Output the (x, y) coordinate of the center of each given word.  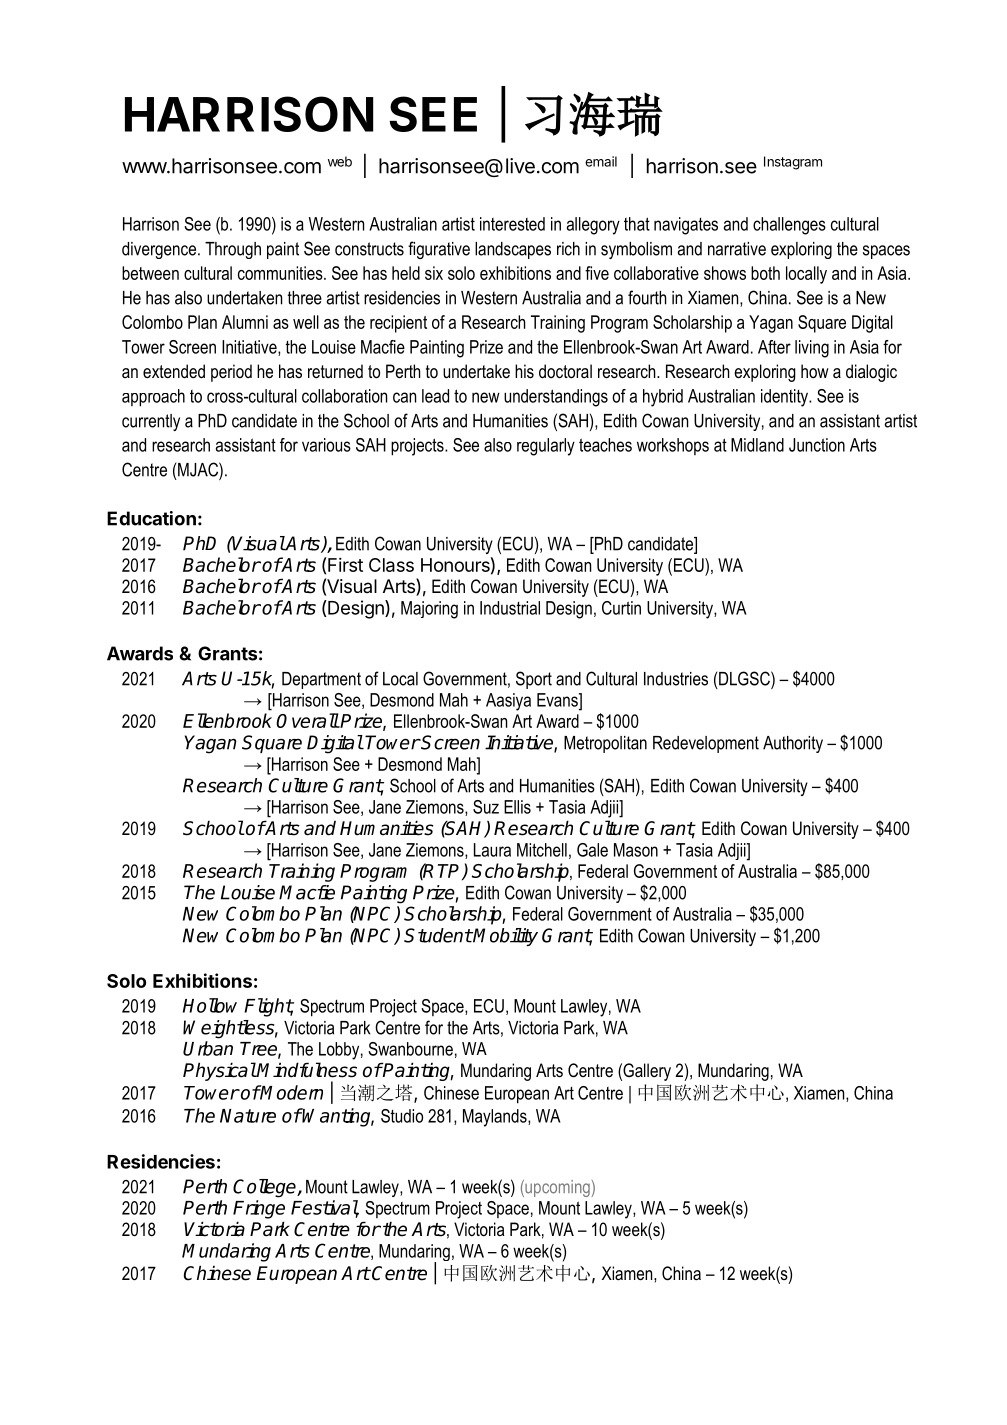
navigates (686, 226)
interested (512, 224)
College (265, 1188)
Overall (307, 720)
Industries (676, 679)
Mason (636, 850)
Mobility (505, 937)
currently (151, 422)
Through (233, 250)
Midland (757, 445)
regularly (546, 447)
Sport (534, 680)
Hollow (210, 1005)
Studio (402, 1116)
